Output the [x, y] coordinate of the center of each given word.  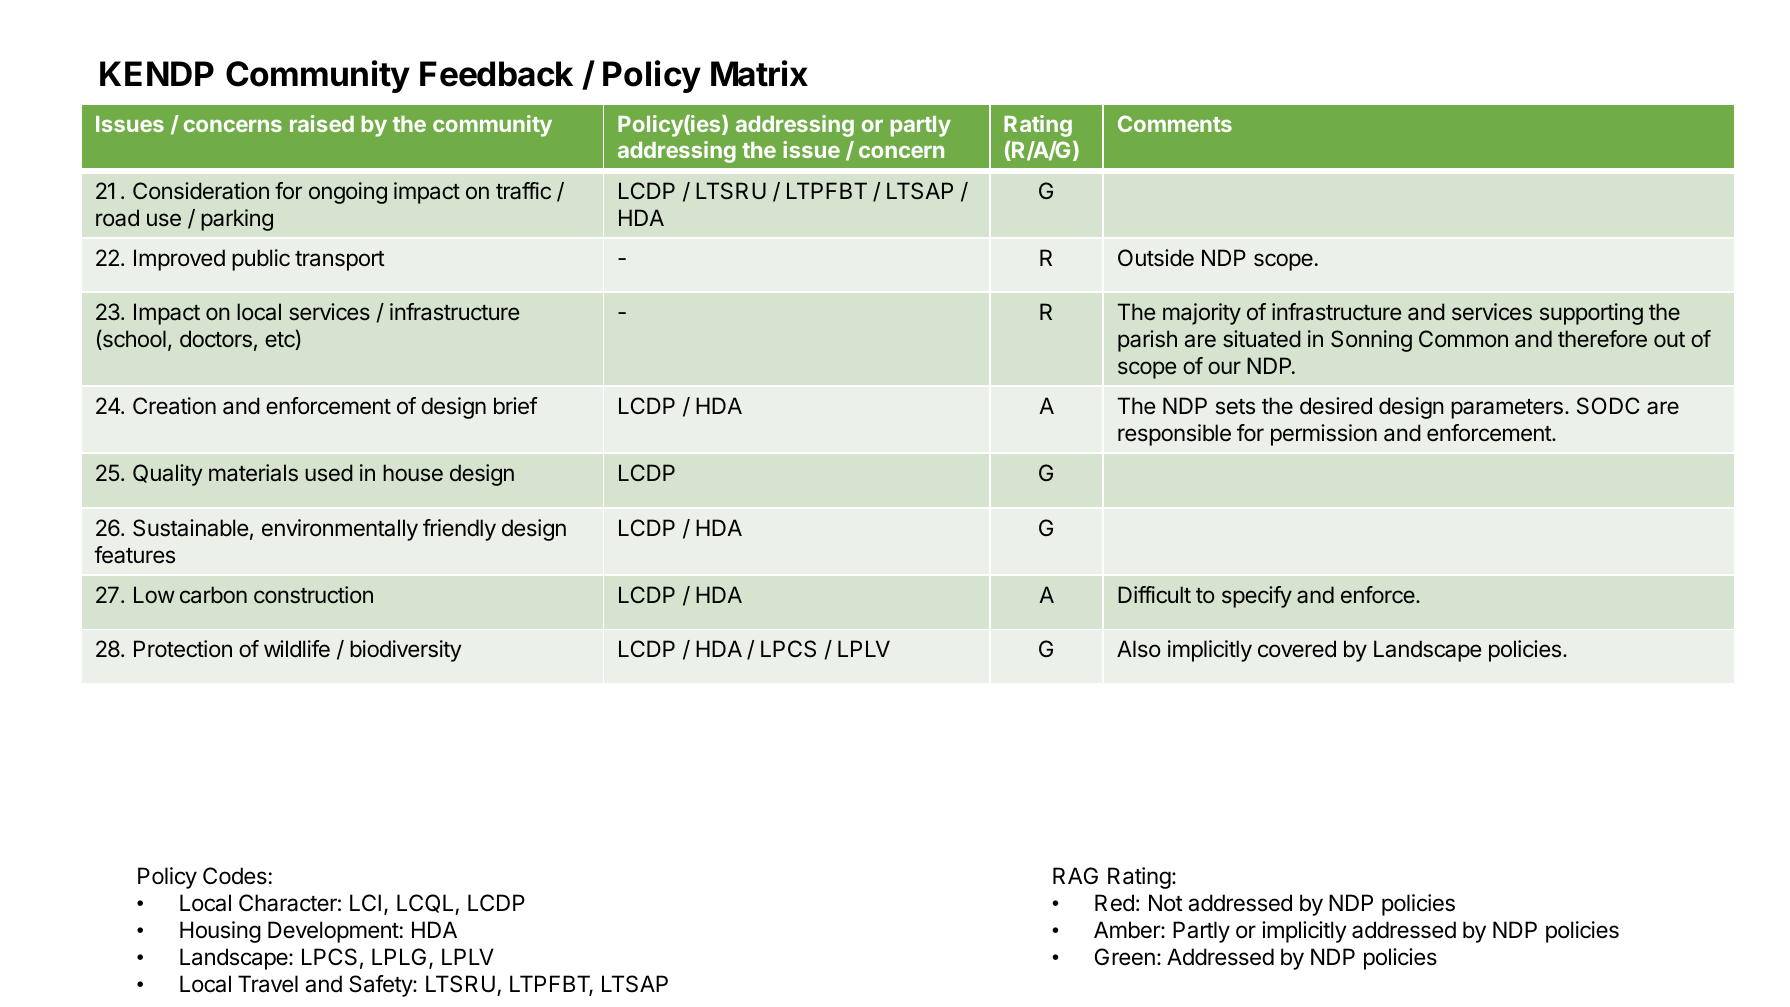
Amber [1128, 930]
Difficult [1154, 594]
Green [1125, 957]
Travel [268, 984]
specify [1257, 597]
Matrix [759, 73]
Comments [1175, 123]
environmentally [340, 530]
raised [322, 123]
